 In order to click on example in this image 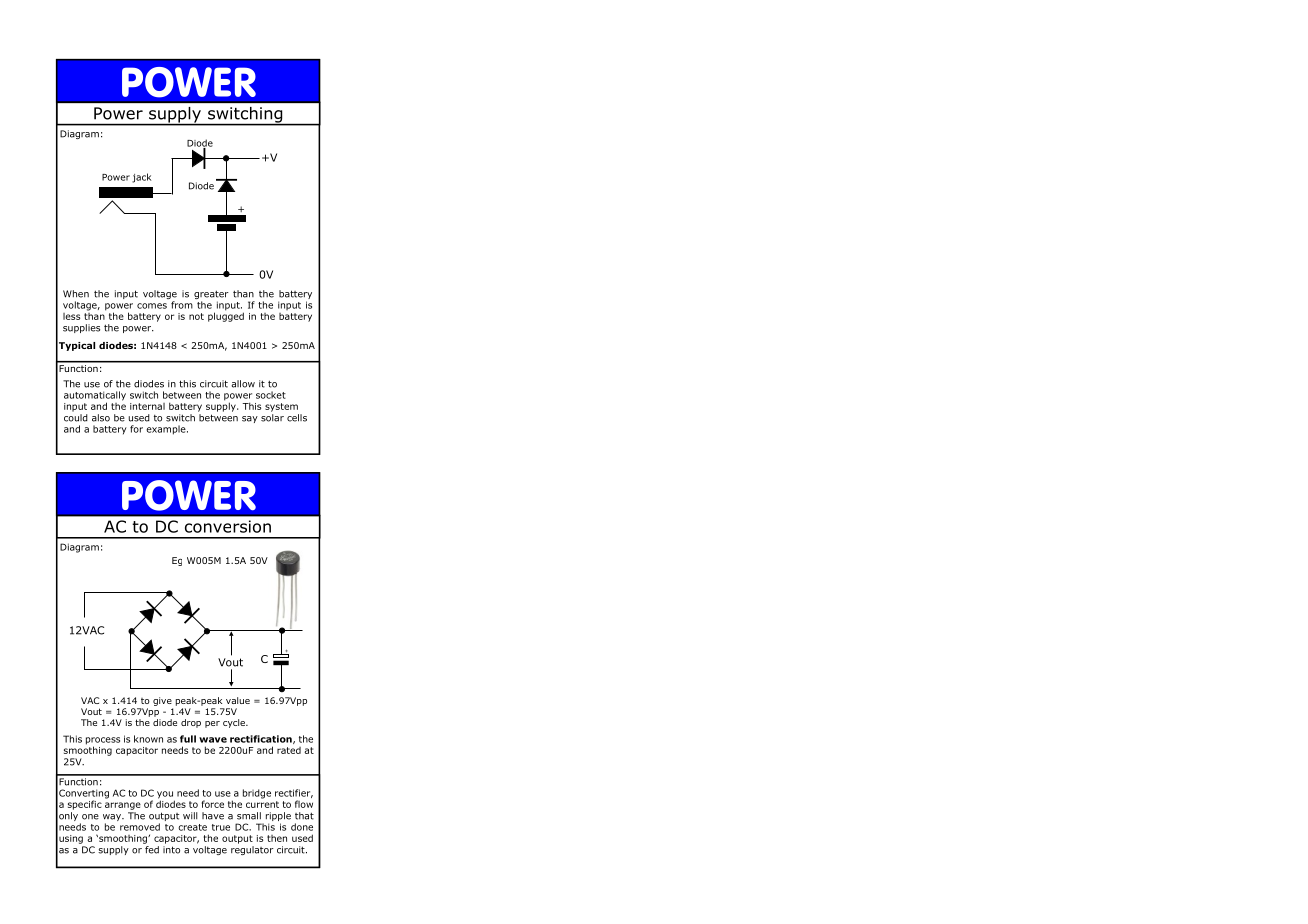, I will do `click(167, 430)`.
